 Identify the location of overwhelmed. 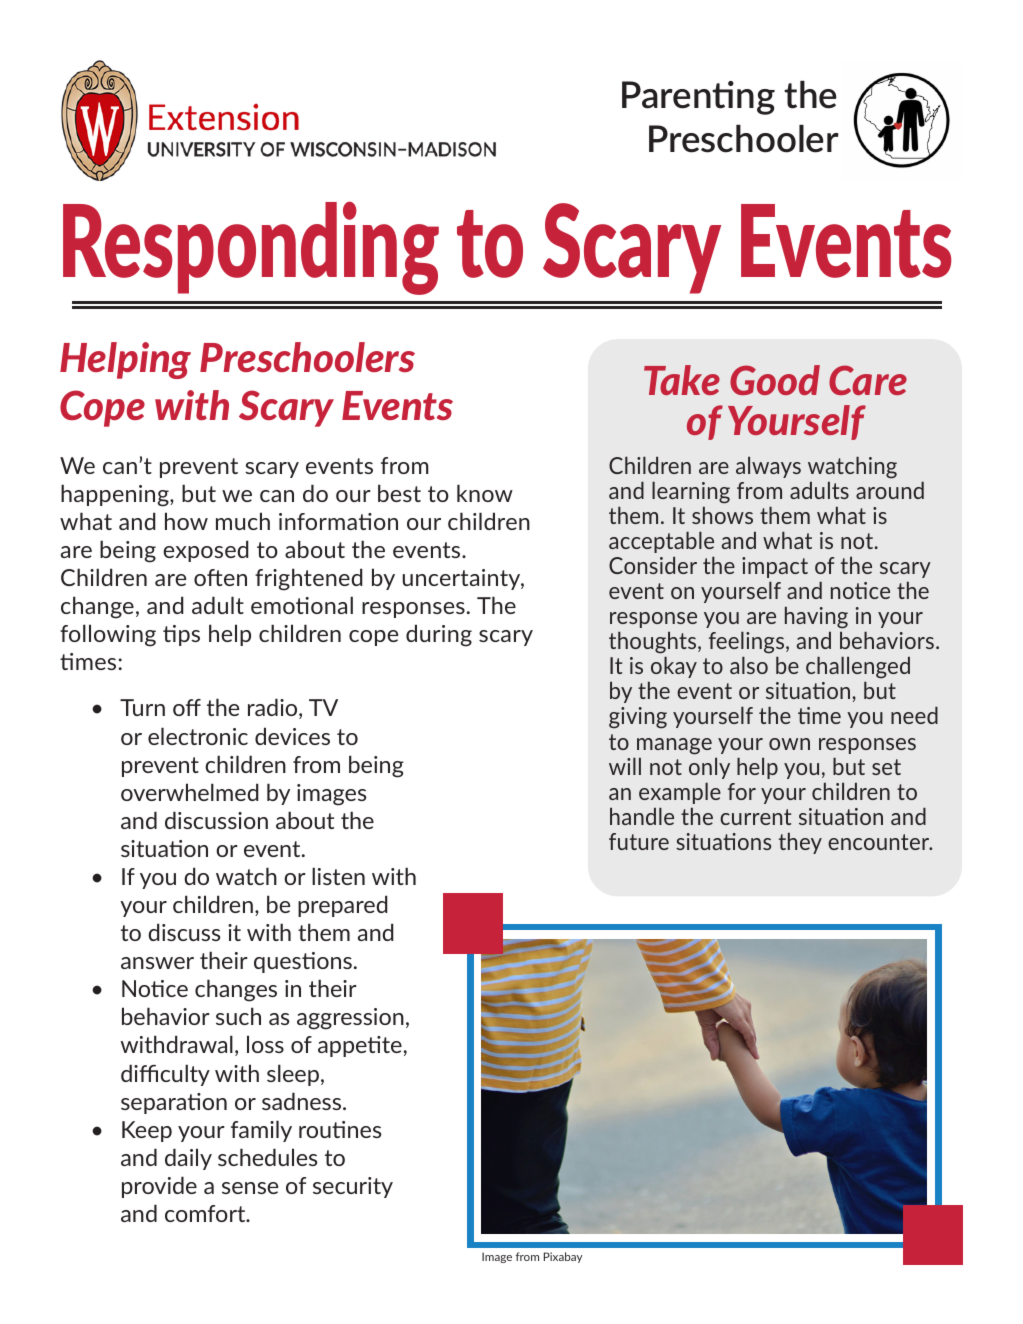
(190, 792).
